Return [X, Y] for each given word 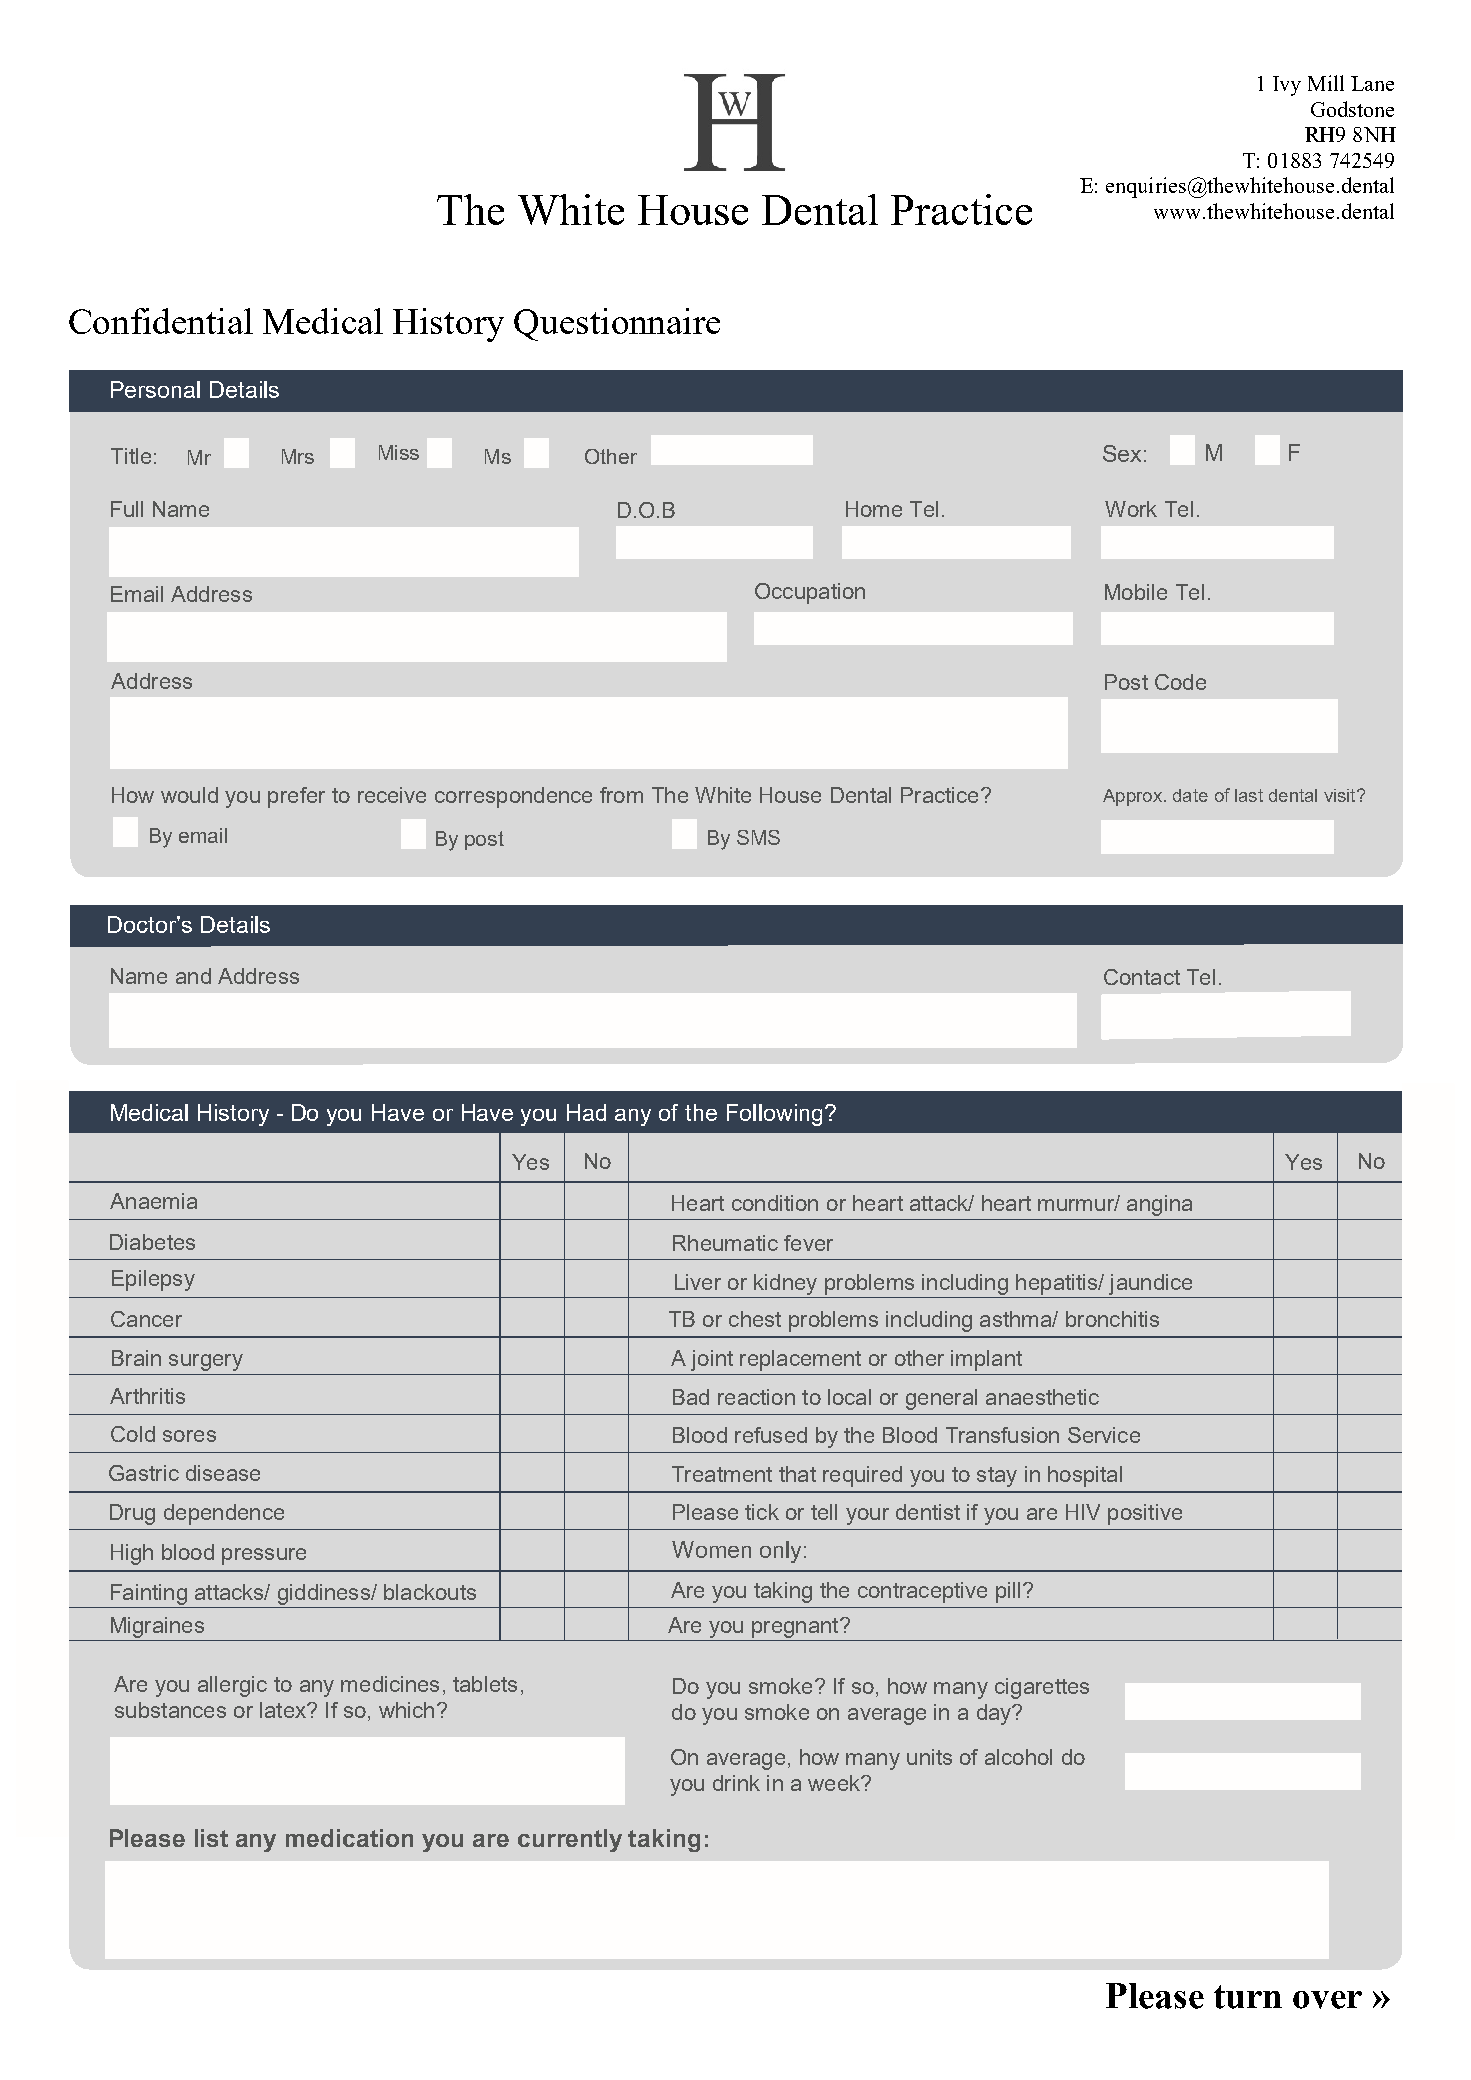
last [1249, 795]
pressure [264, 1556]
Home [874, 509]
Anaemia [153, 1201]
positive [1145, 1514]
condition [775, 1203]
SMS [758, 837]
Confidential [161, 321]
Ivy [1287, 86]
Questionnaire [617, 324]
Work [1131, 509]
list [211, 1838]
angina [1159, 1205]
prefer [296, 797]
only [782, 1552]
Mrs [298, 456]
